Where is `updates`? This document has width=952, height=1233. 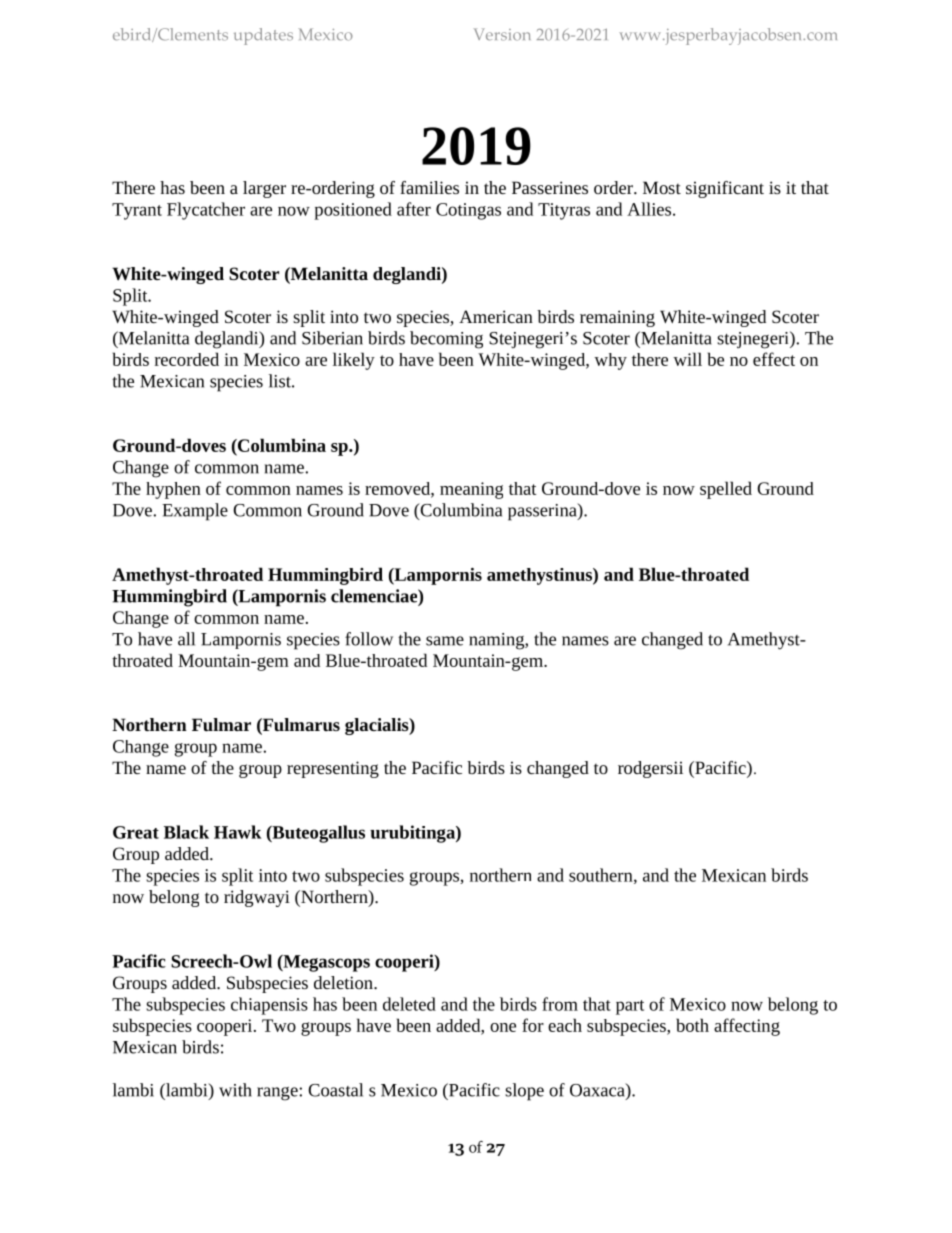
updates is located at coordinates (263, 36).
